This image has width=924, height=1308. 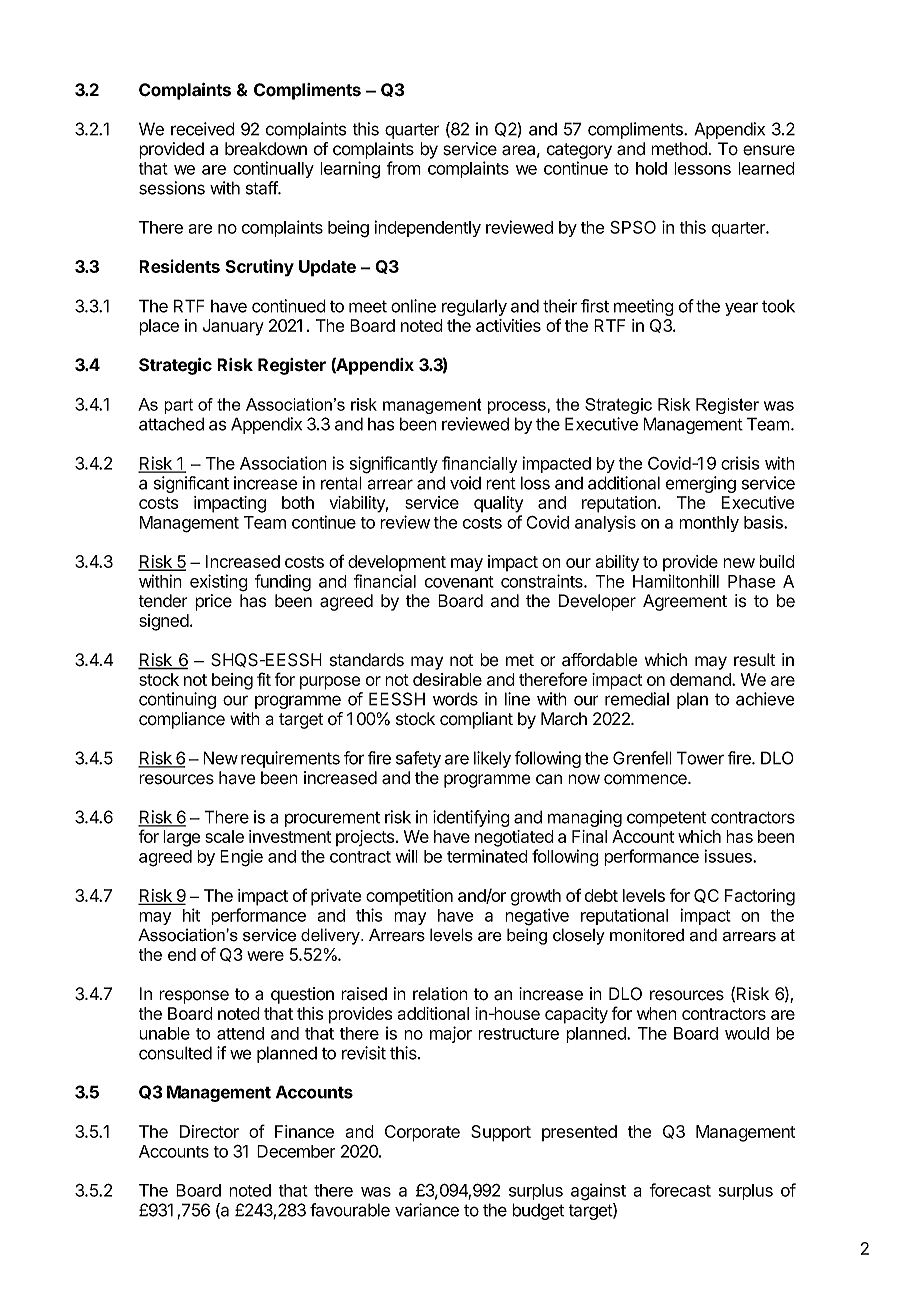 What do you see at coordinates (465, 483) in the image?
I see `void` at bounding box center [465, 483].
